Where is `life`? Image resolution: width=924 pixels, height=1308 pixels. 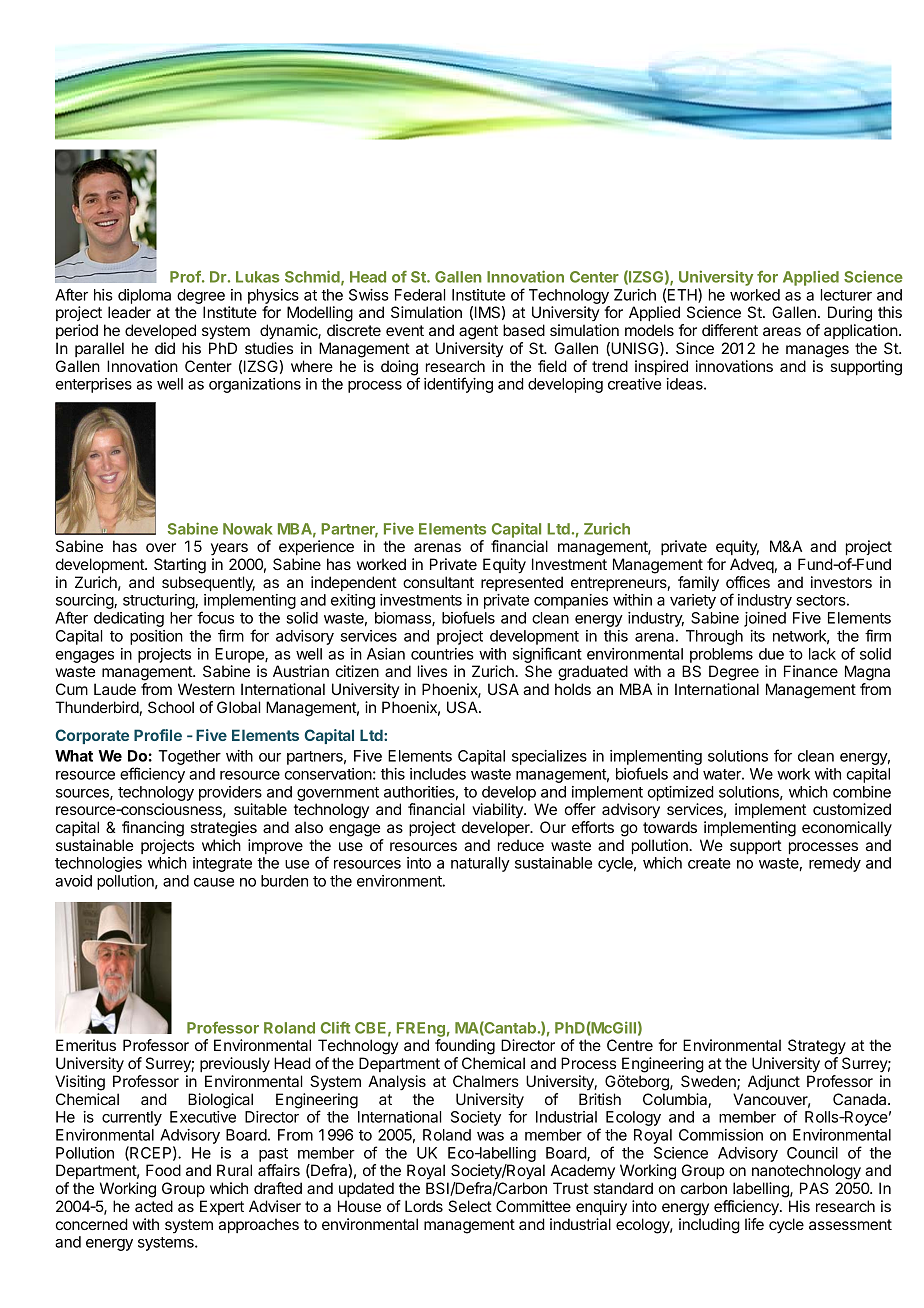 life is located at coordinates (754, 1224).
